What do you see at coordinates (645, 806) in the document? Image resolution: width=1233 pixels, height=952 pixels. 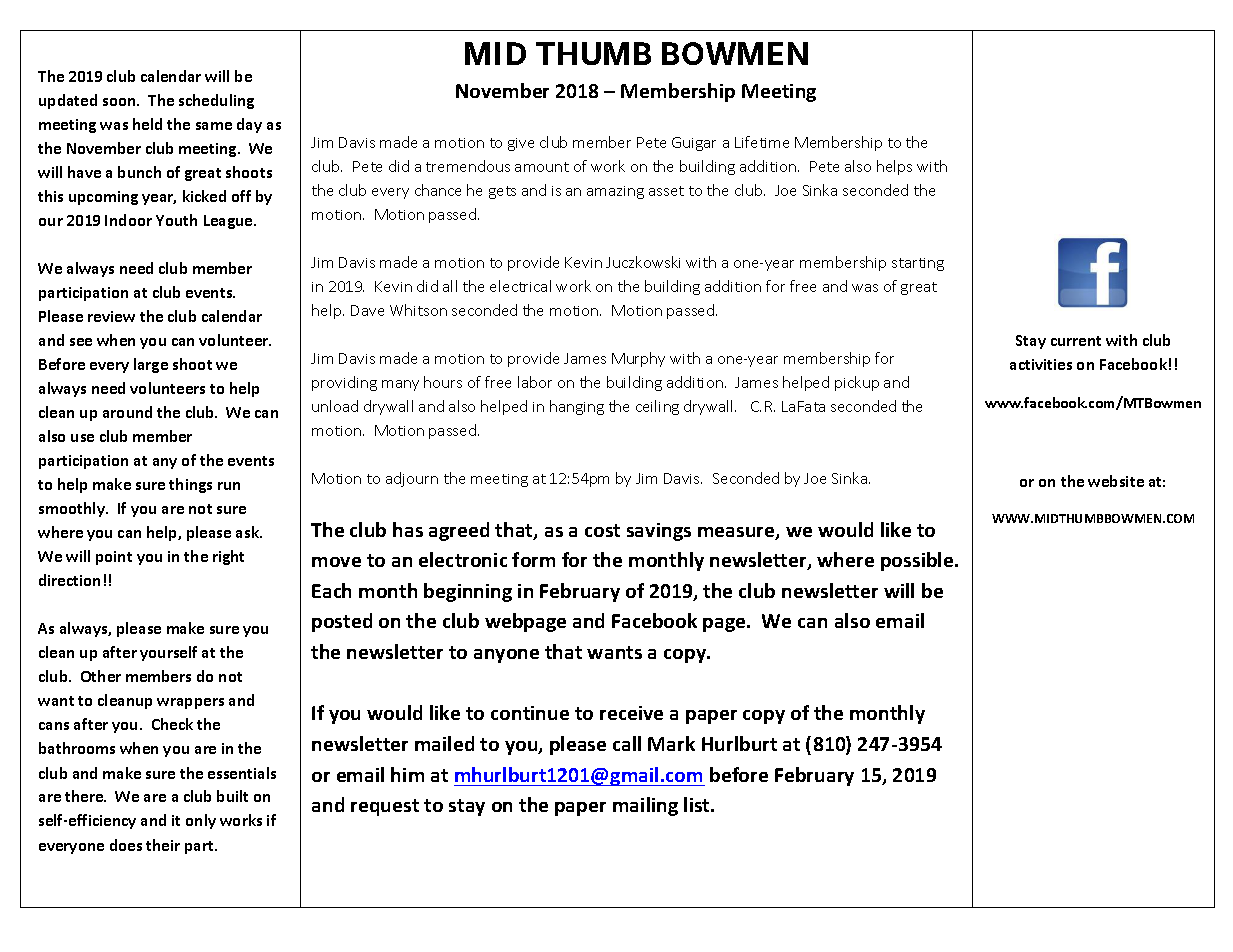 I see `mailing` at bounding box center [645, 806].
